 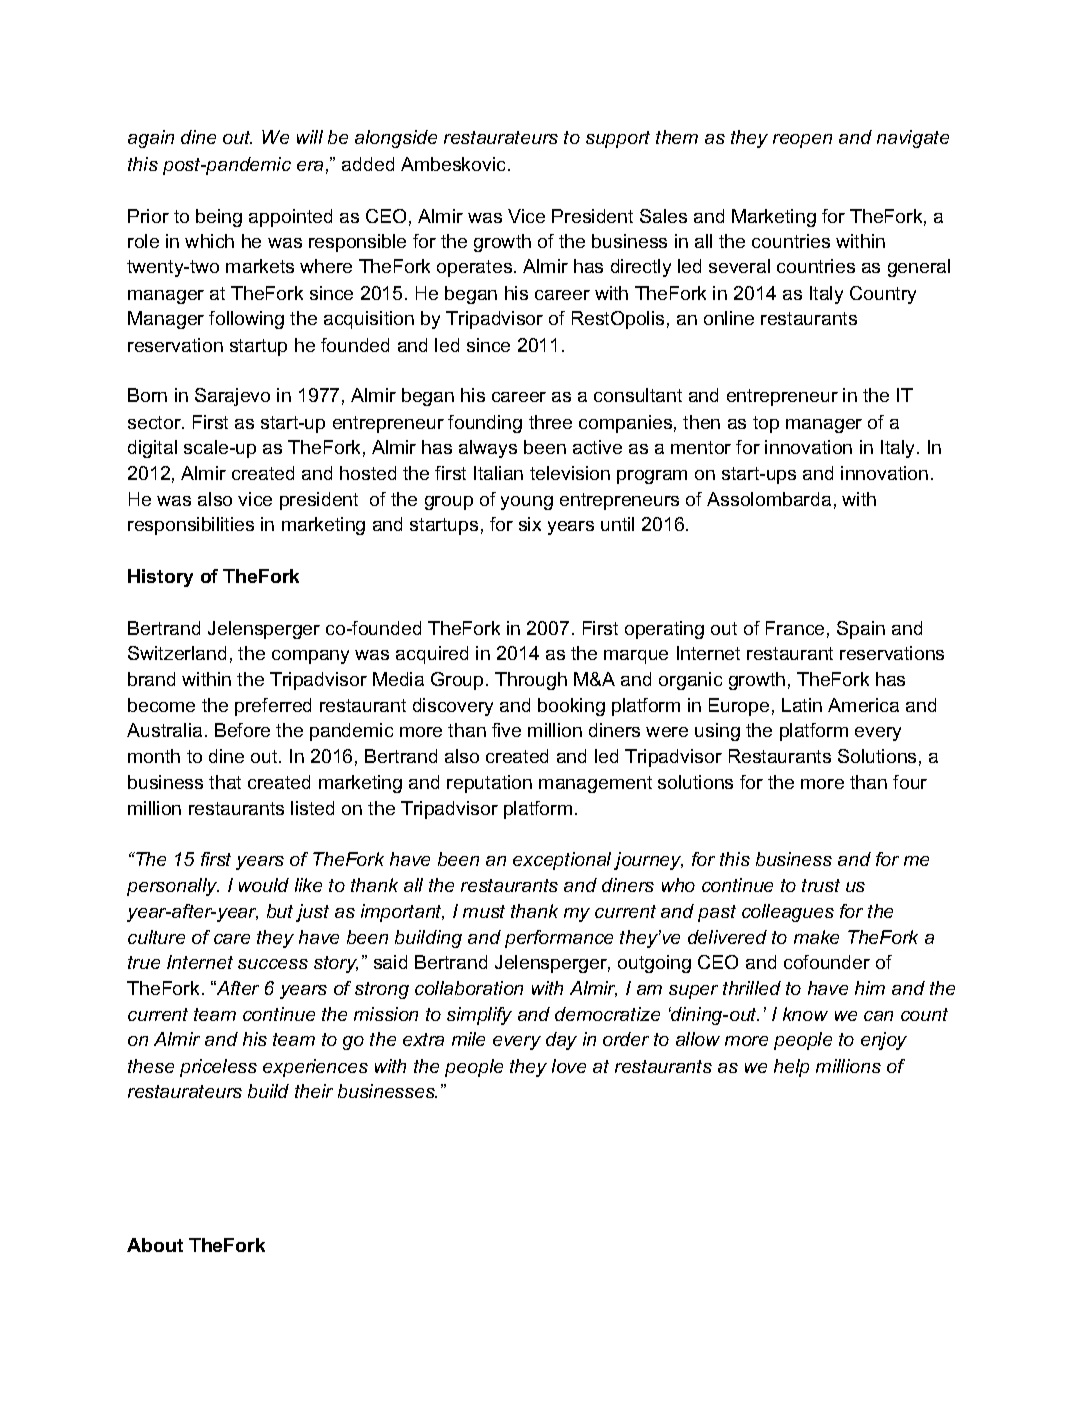 I want to click on reopen, so click(x=802, y=141).
